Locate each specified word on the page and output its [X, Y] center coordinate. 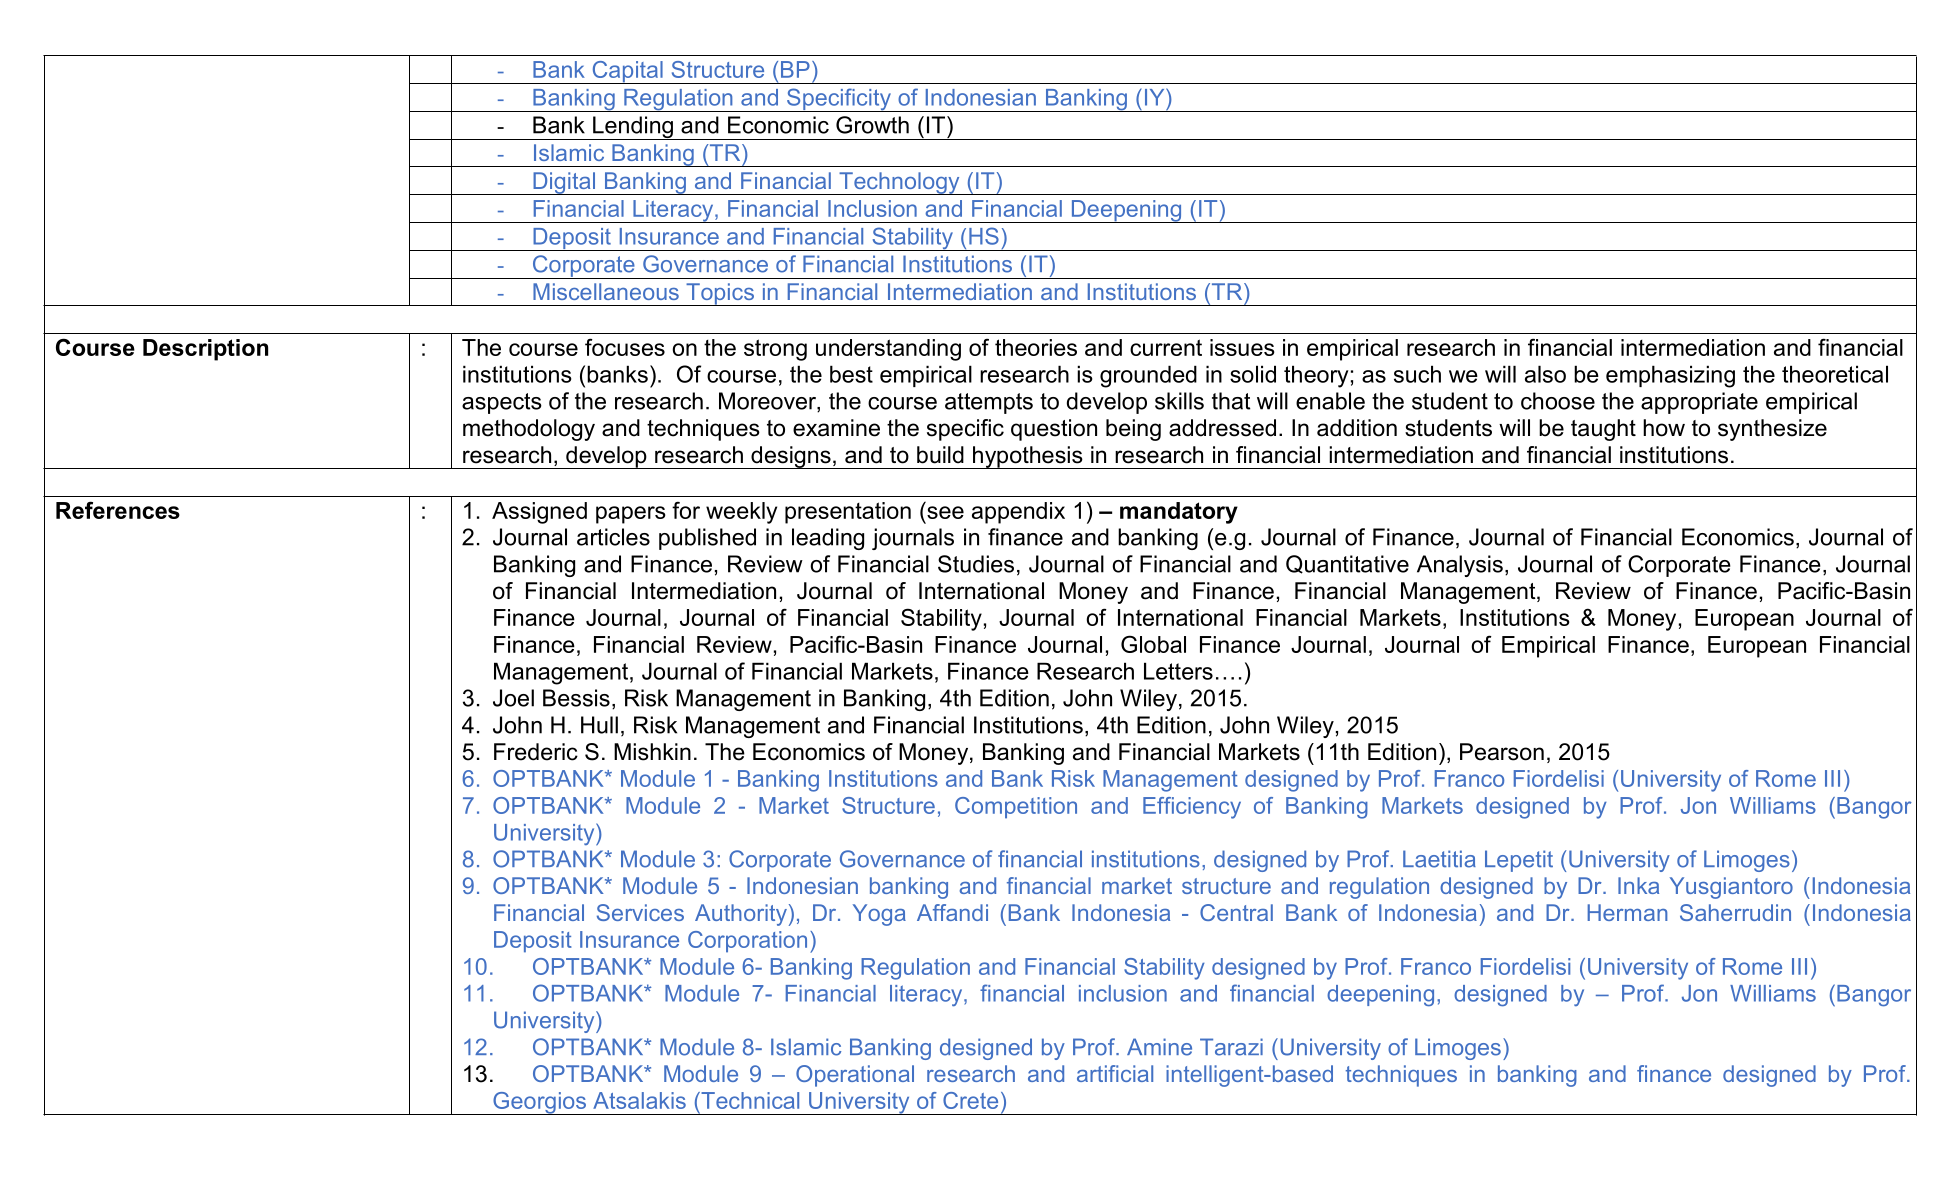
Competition [1016, 808]
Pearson [1502, 752]
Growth [872, 125]
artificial [1115, 1073]
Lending [633, 128]
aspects [502, 403]
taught [1603, 430]
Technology [899, 183]
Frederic [536, 752]
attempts [989, 403]
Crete [970, 1100]
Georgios [539, 1103]
